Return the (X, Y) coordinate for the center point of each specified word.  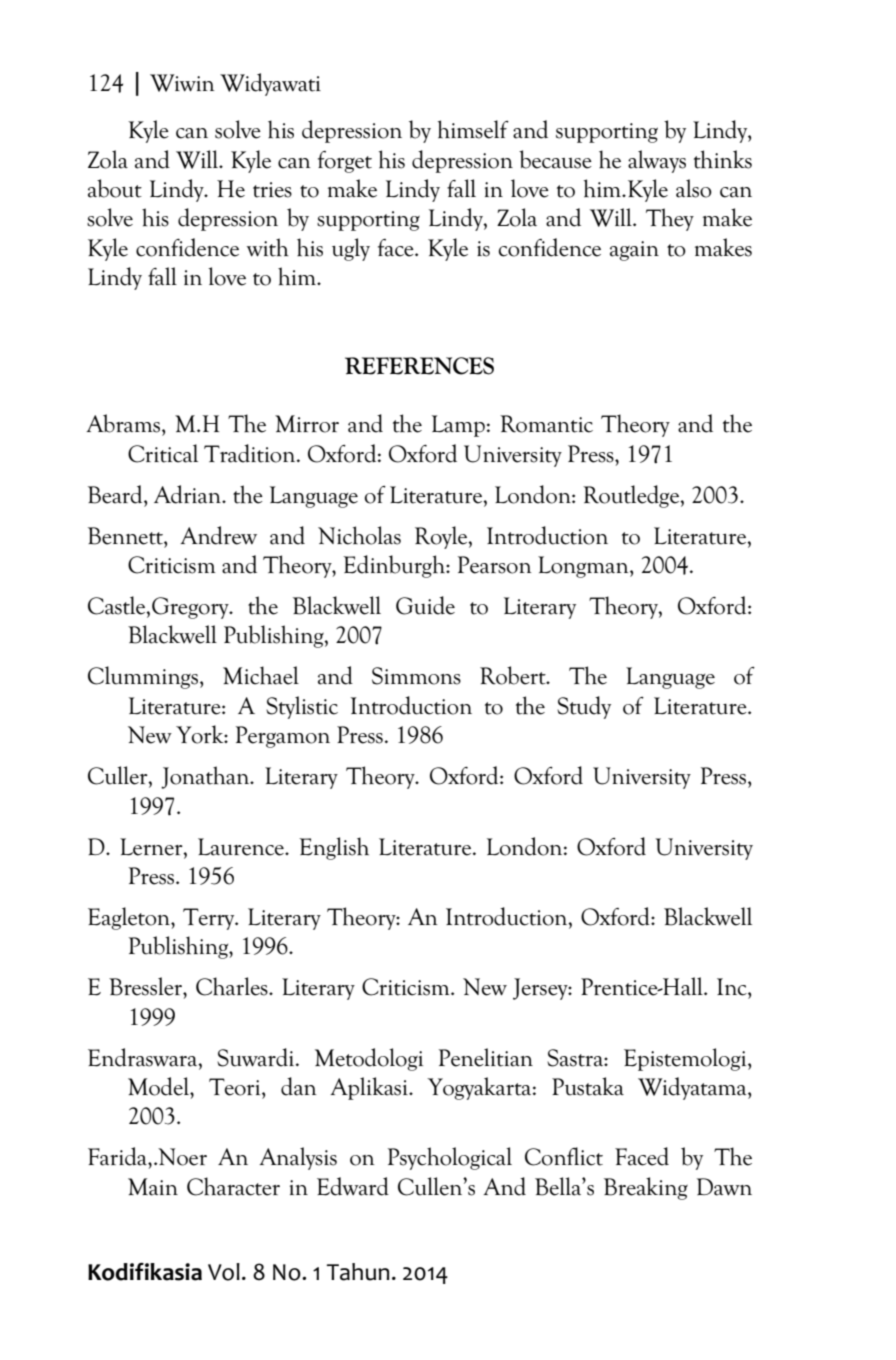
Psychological (450, 1158)
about (115, 188)
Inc (733, 987)
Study (584, 707)
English (334, 848)
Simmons (416, 676)
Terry (210, 919)
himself (473, 129)
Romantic (546, 424)
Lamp (458, 426)
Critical (163, 453)
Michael (261, 675)
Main (153, 1187)
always (657, 161)
